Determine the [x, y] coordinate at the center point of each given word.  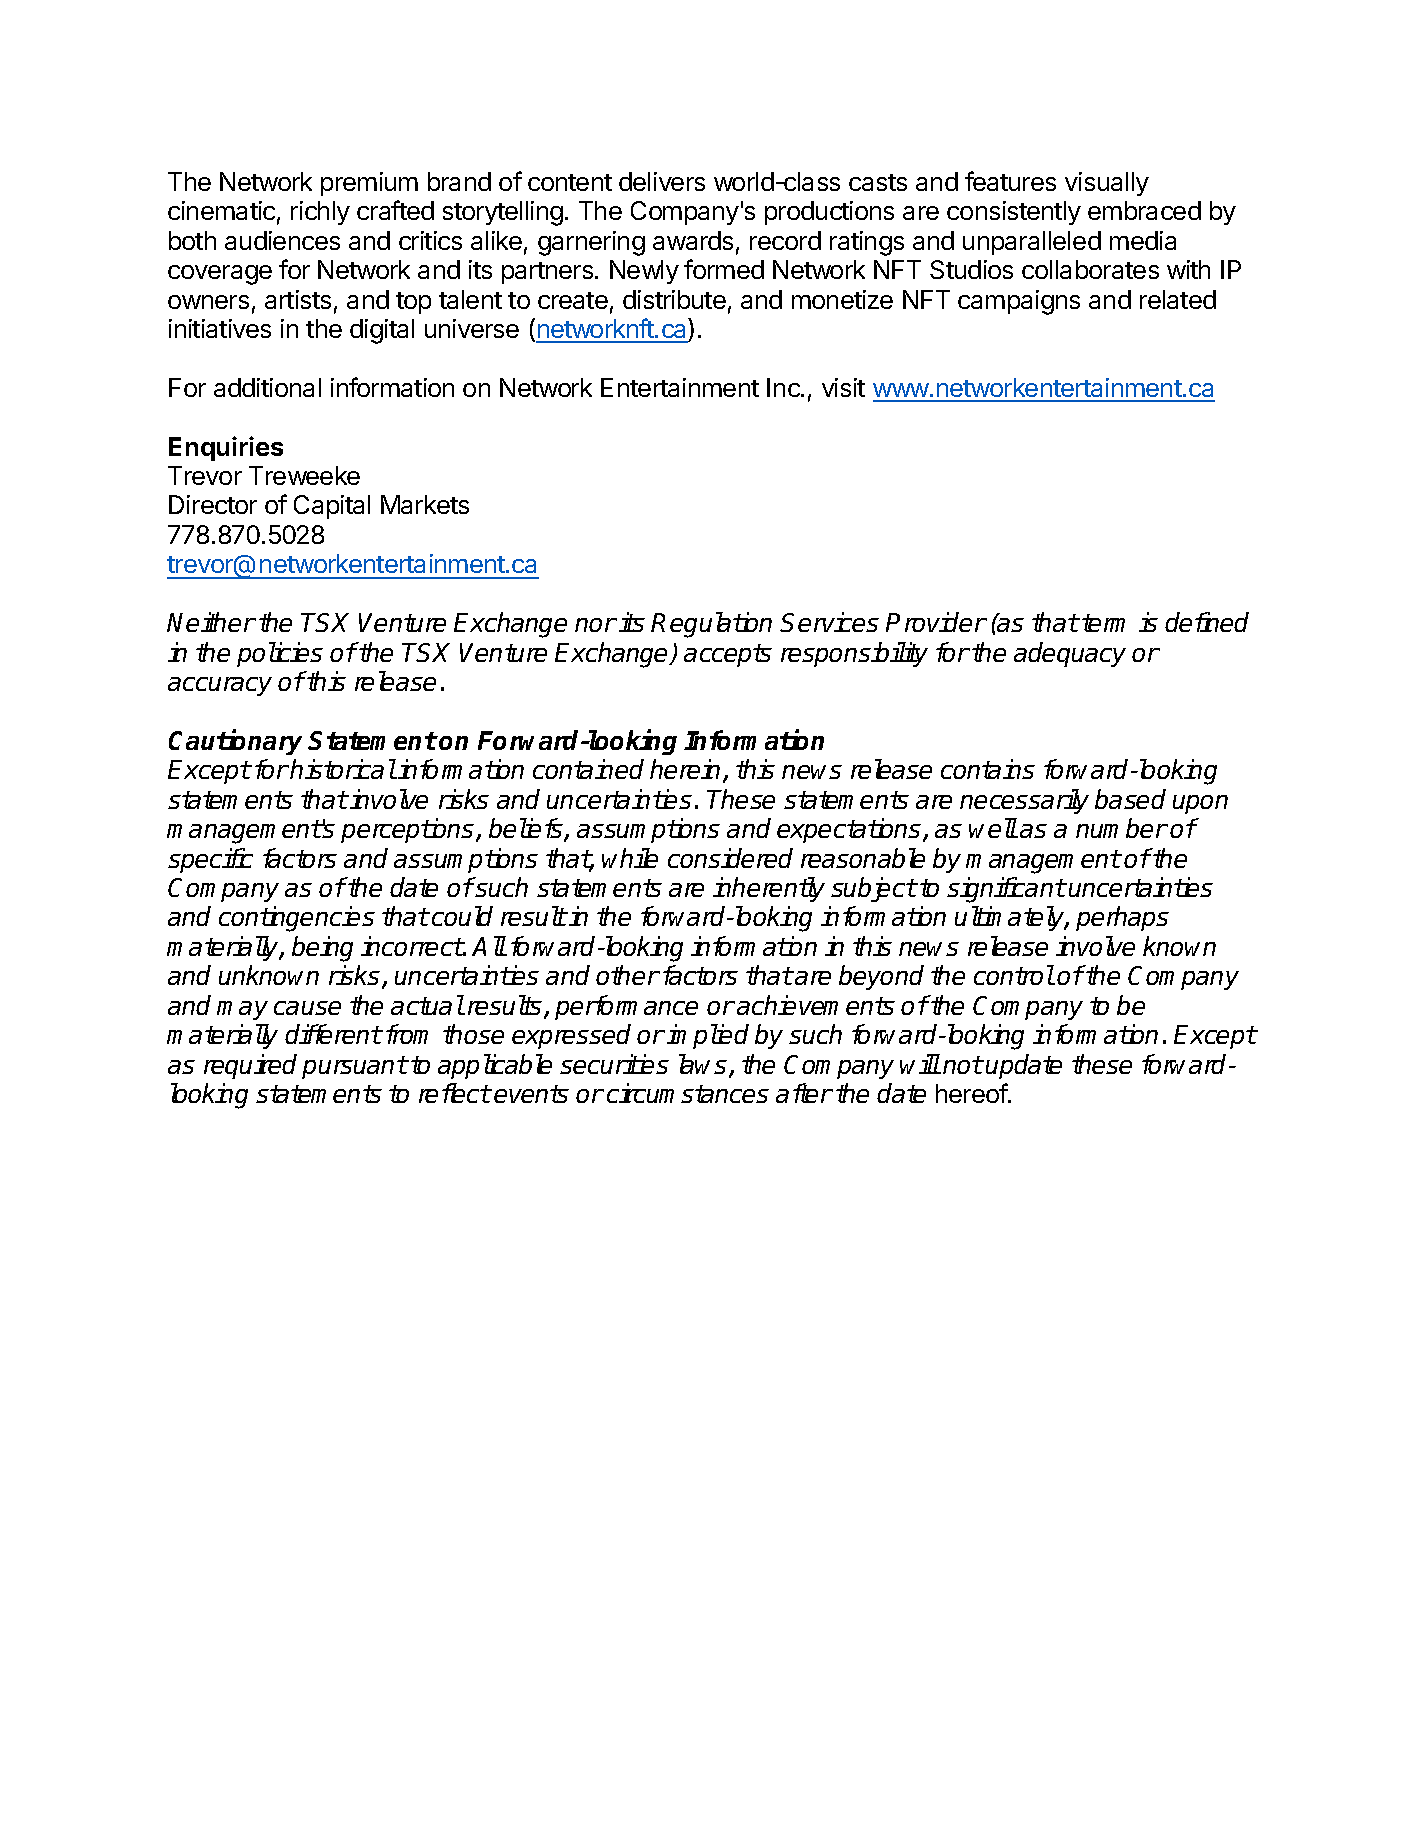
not [962, 1065]
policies [280, 654]
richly [320, 213]
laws [703, 1064]
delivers [662, 181]
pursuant [354, 1067]
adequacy [1070, 654]
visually [1107, 184]
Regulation [711, 625]
